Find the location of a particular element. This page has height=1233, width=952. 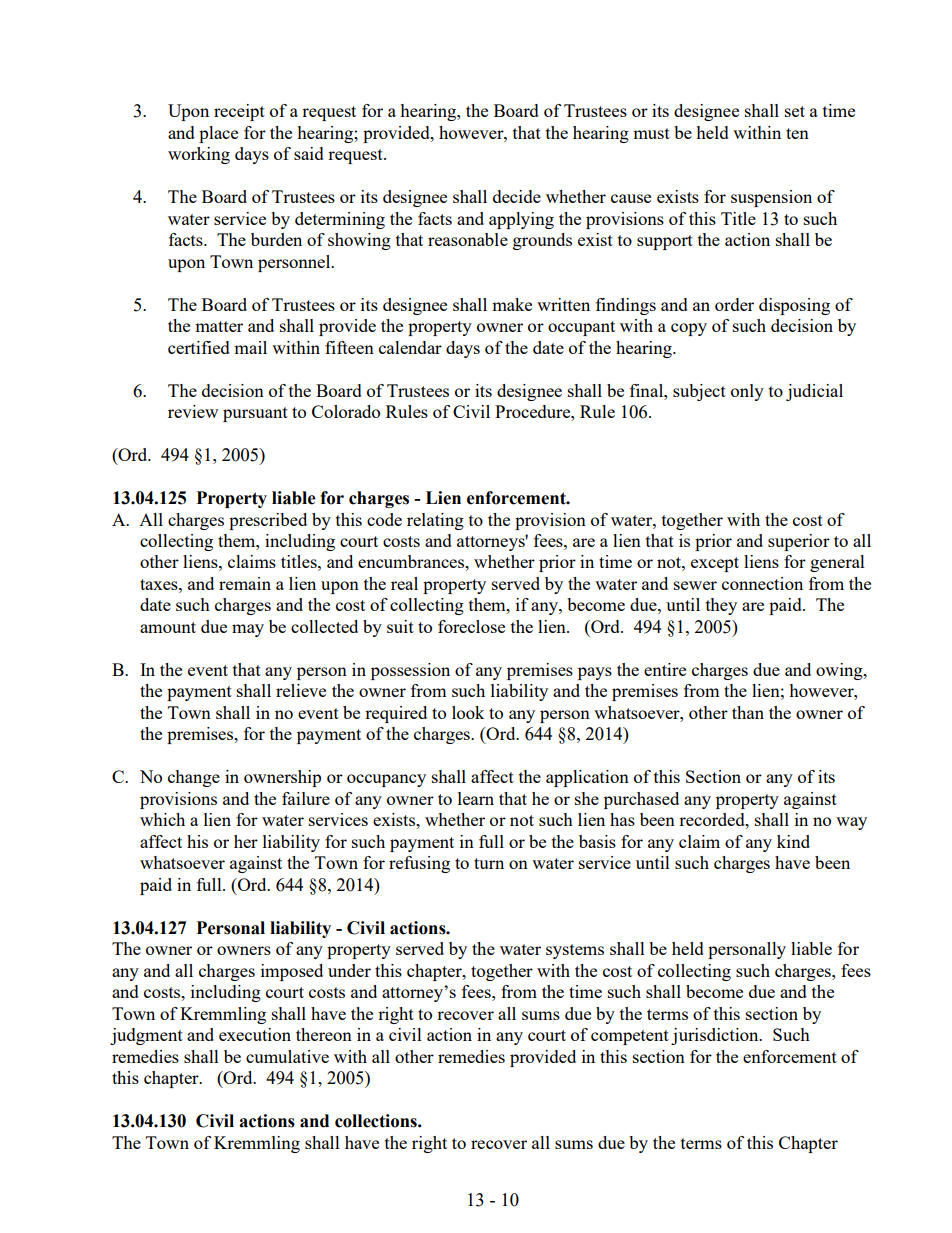

place is located at coordinates (218, 134).
